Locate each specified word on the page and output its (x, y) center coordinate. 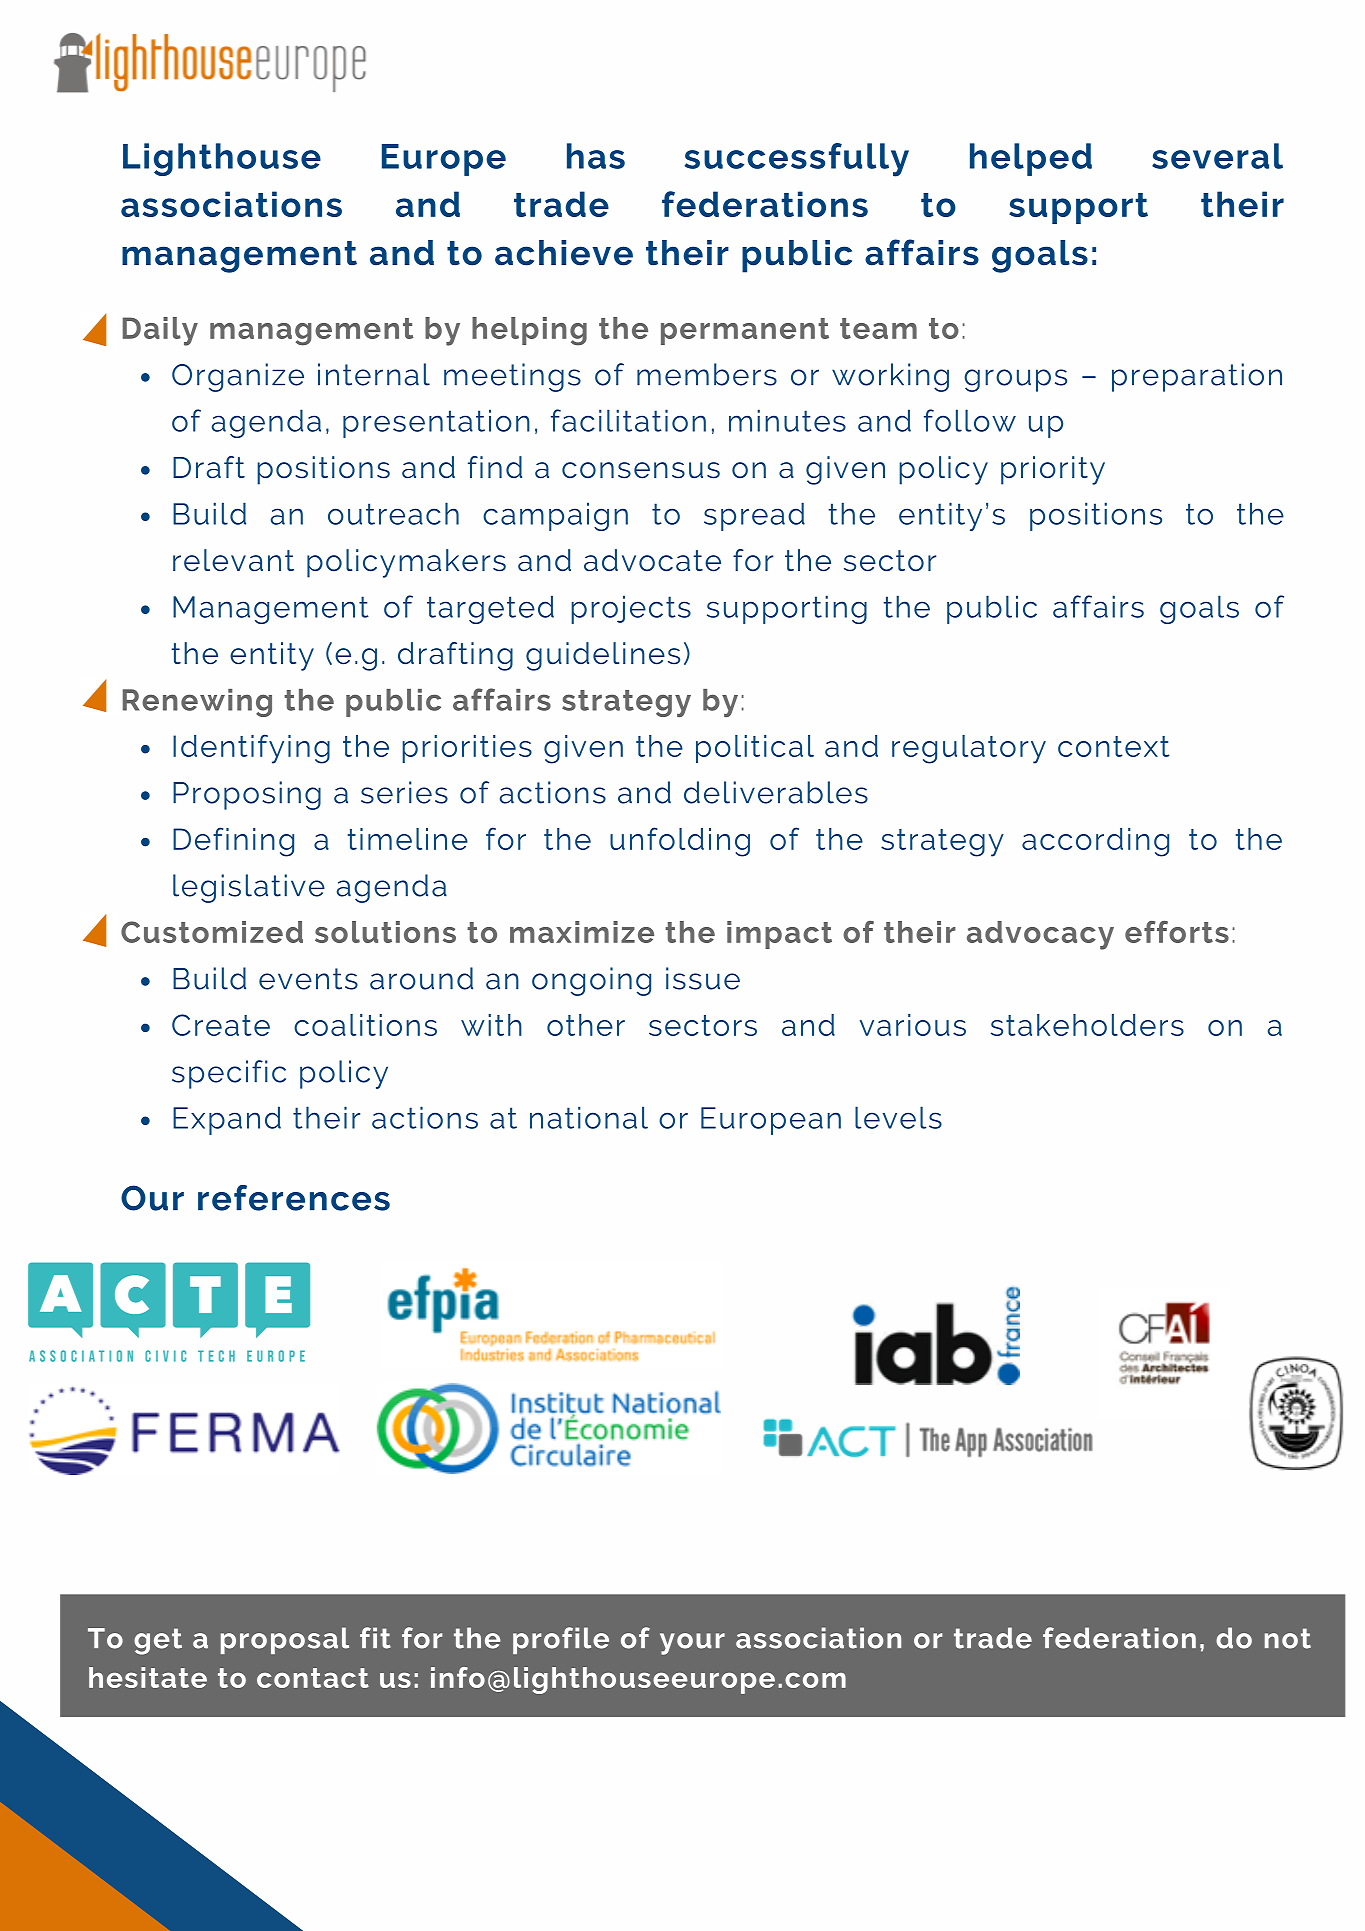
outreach (393, 513)
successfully (797, 160)
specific (229, 1074)
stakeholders (1087, 1025)
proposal (285, 1640)
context (1114, 746)
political (755, 749)
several (1217, 156)
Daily (160, 331)
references (294, 1198)
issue (703, 978)
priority (1053, 470)
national (589, 1117)
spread (754, 516)
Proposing (247, 795)
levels (898, 1117)
